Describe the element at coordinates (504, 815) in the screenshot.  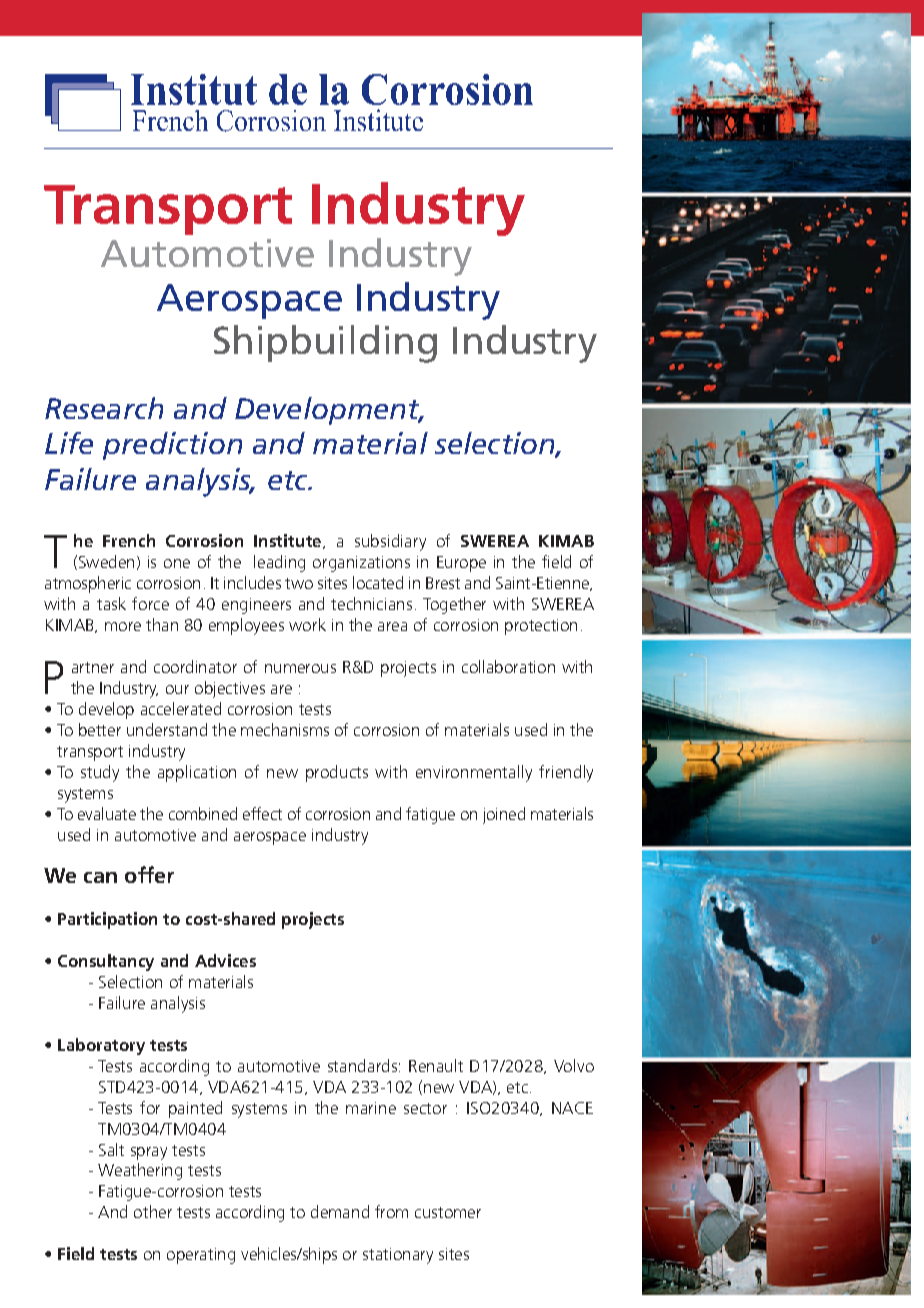
I see `joined` at that location.
